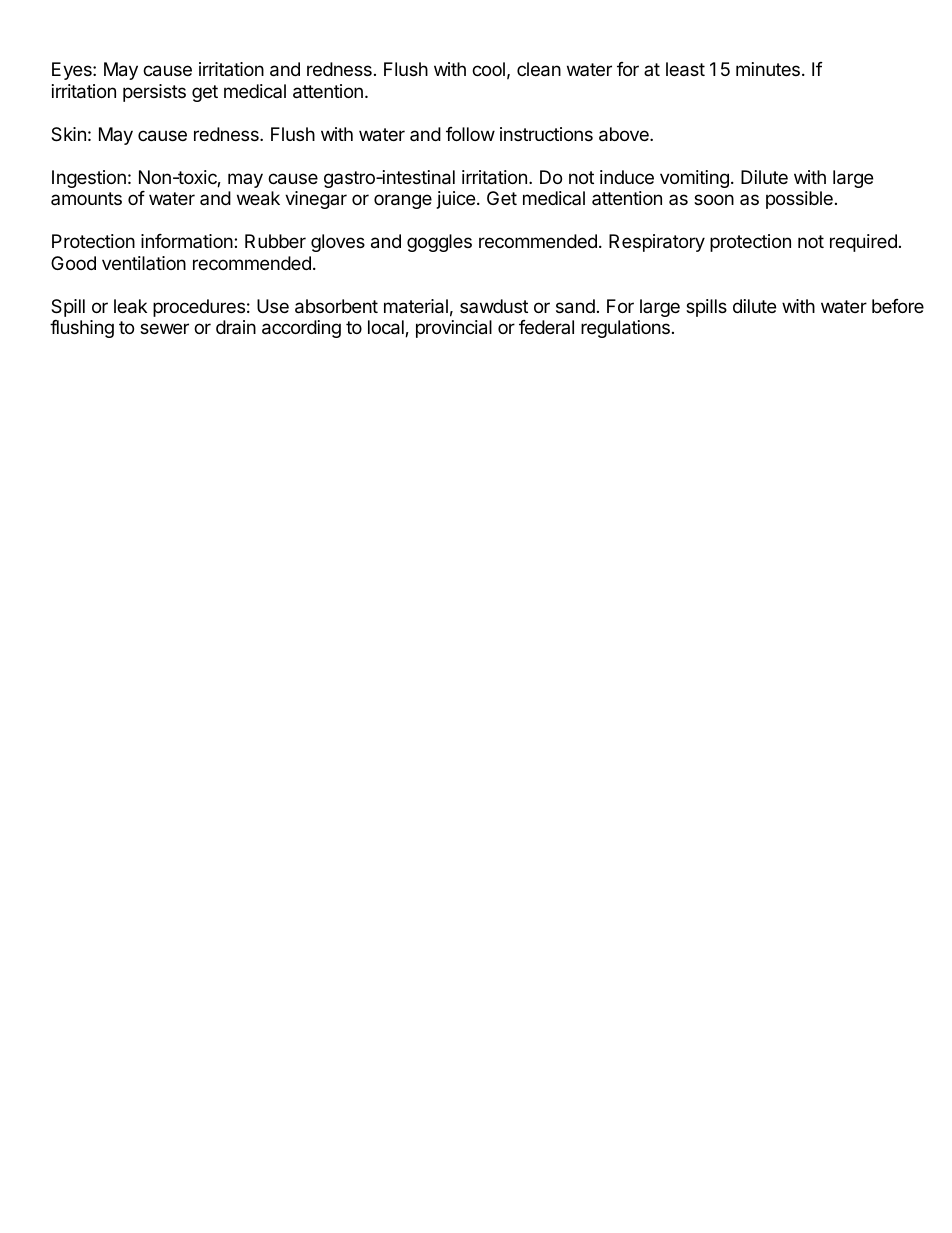 Image resolution: width=952 pixels, height=1233 pixels. Describe the element at coordinates (89, 179) in the document. I see `Ingestion` at that location.
